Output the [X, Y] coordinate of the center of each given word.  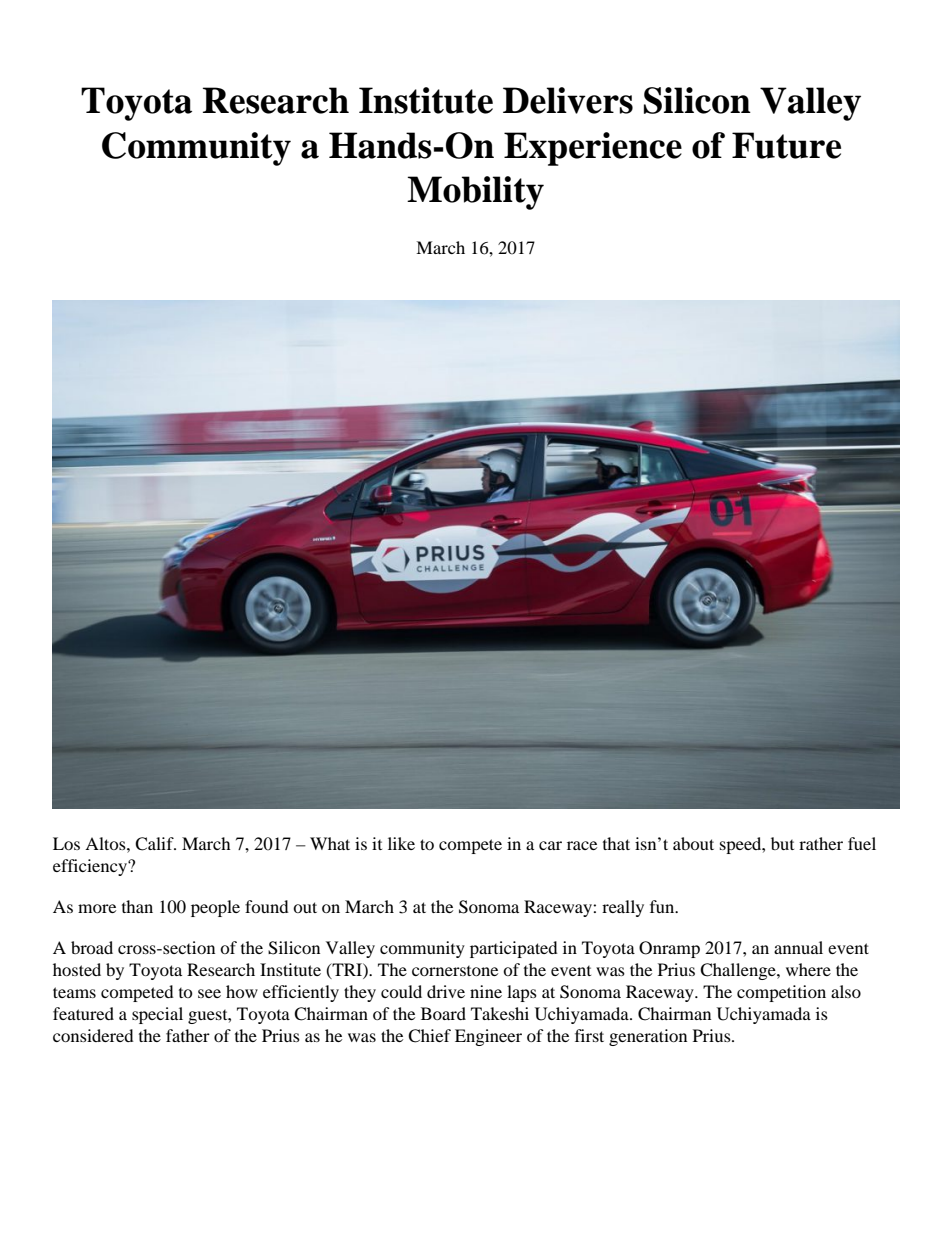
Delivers [568, 100]
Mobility [475, 193]
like [401, 843]
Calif [155, 844]
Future [786, 145]
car [550, 845]
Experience [593, 149]
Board [443, 1013]
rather [821, 843]
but [782, 843]
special [157, 1015]
